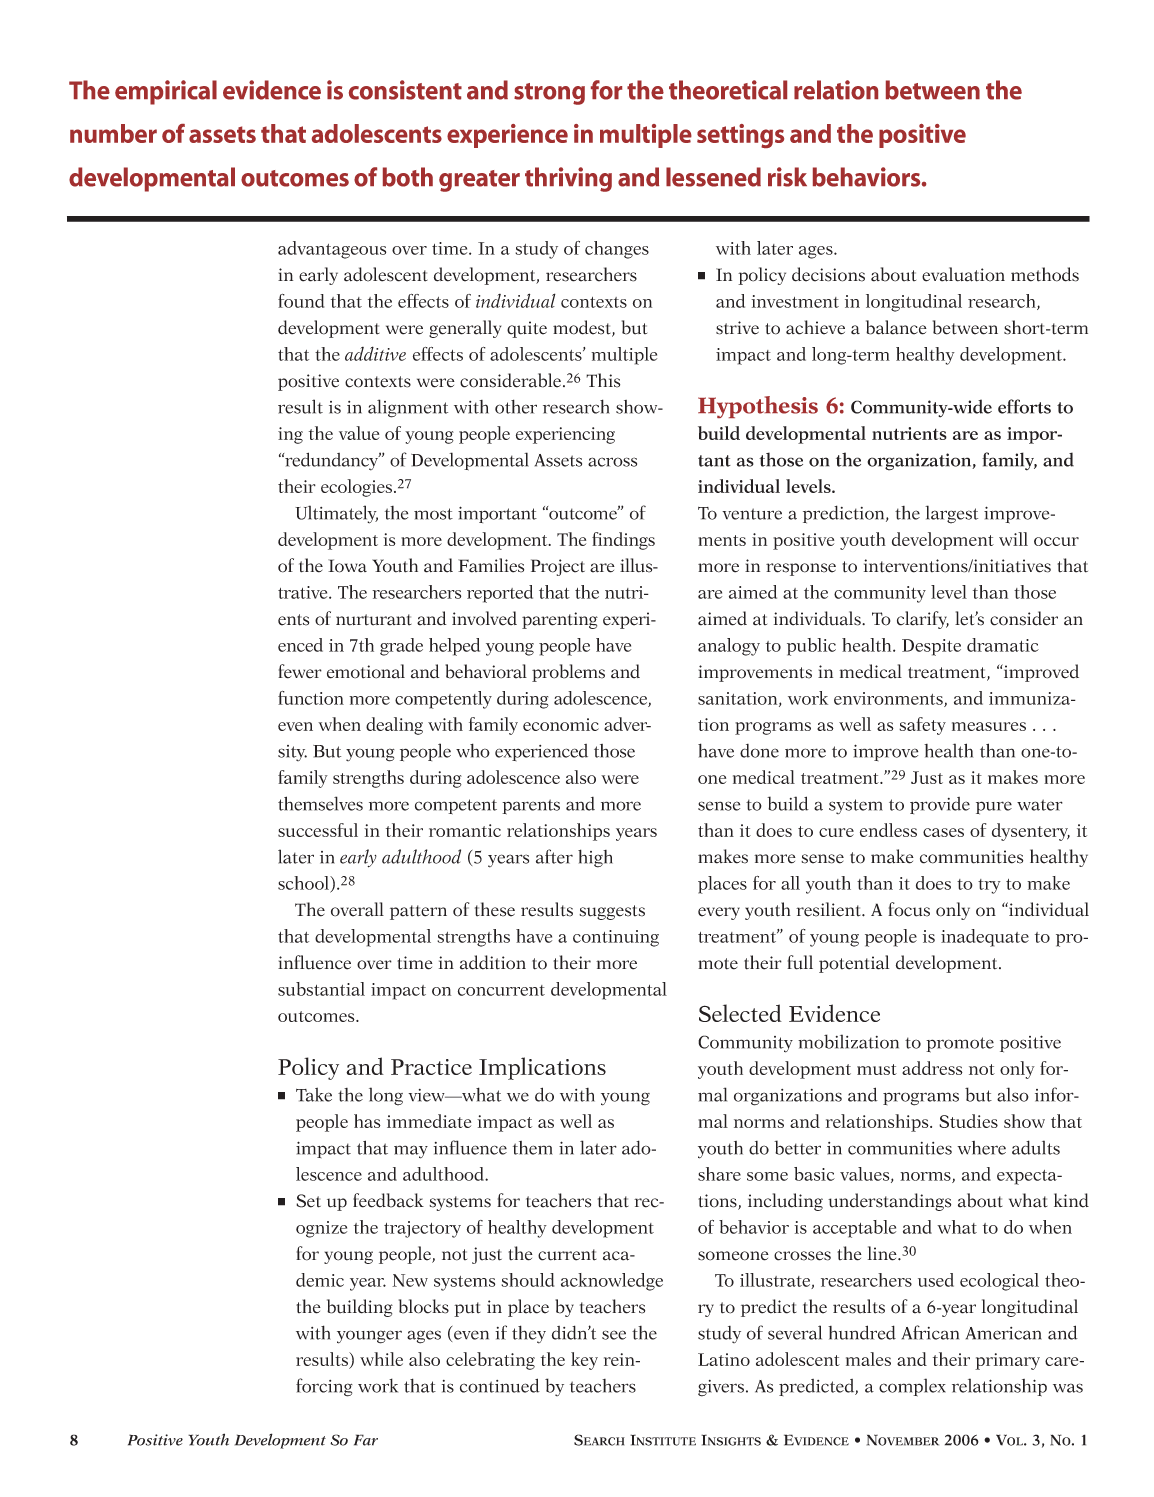  What do you see at coordinates (166, 92) in the screenshot?
I see `empirical` at bounding box center [166, 92].
